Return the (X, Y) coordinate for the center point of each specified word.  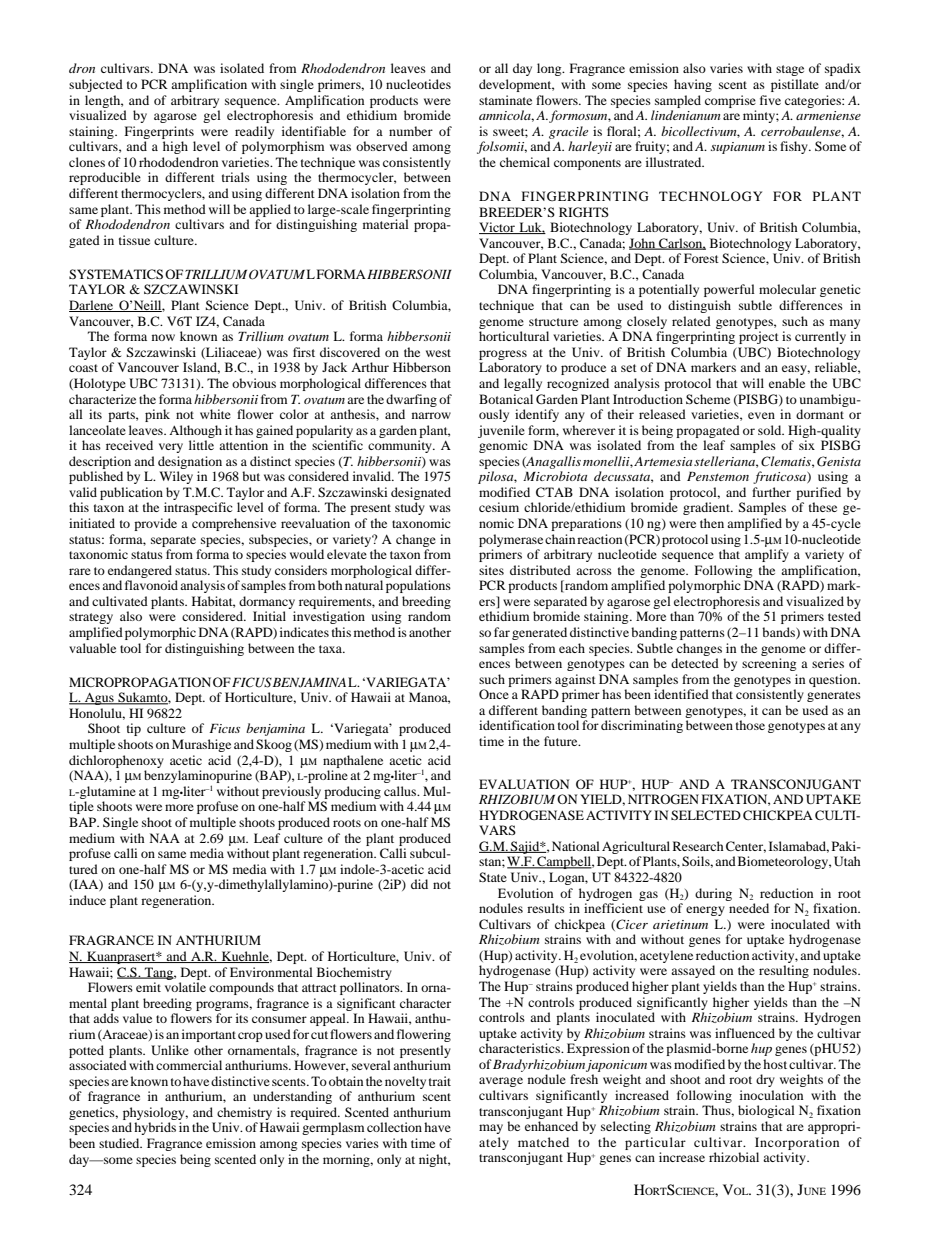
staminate (505, 100)
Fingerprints (159, 132)
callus (401, 791)
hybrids (155, 1128)
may (491, 1129)
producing (352, 792)
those (750, 725)
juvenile (501, 431)
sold (771, 430)
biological (766, 1111)
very (171, 448)
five (770, 100)
